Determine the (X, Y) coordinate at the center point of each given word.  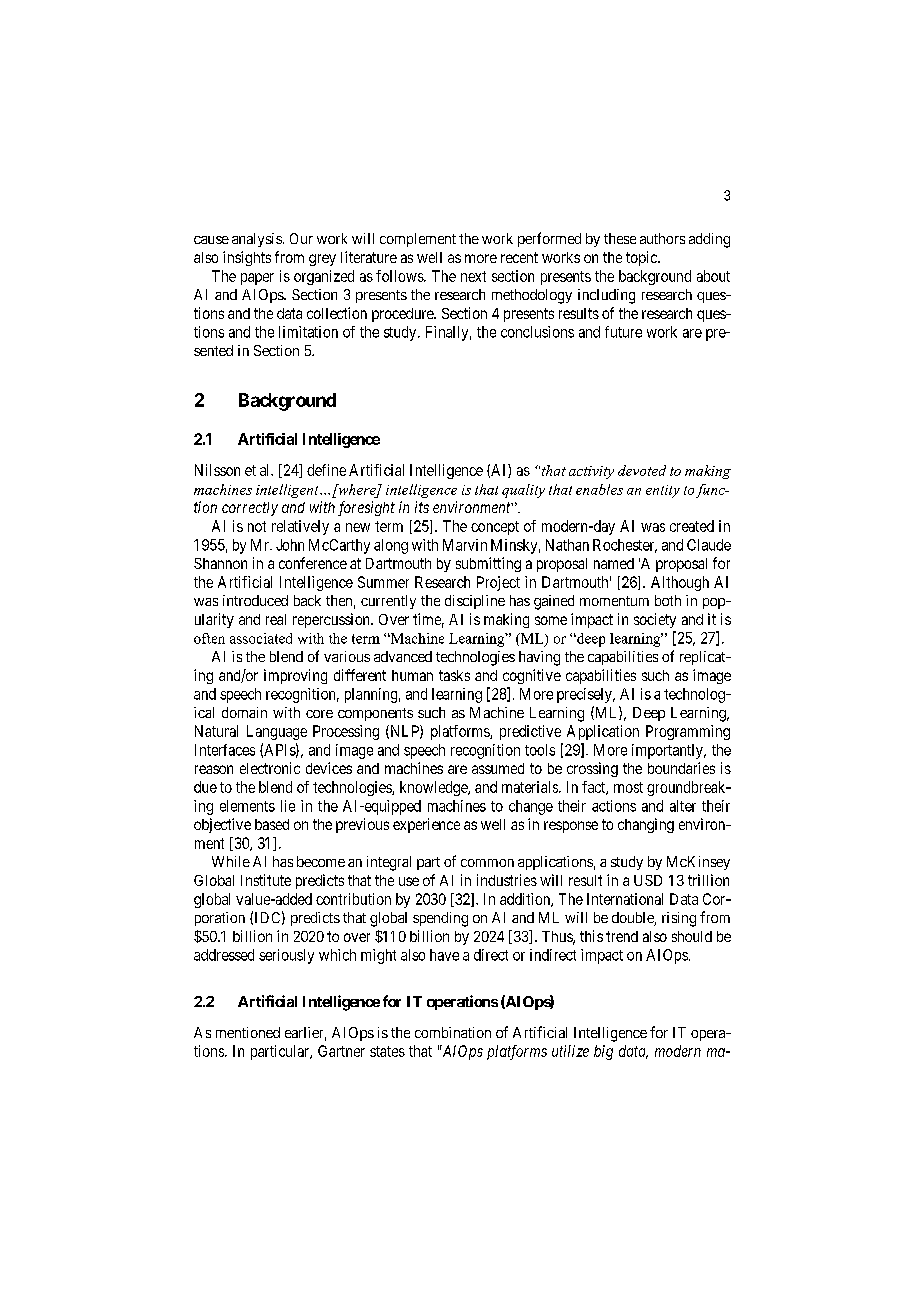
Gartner (341, 1051)
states (387, 1051)
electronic (270, 768)
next (473, 276)
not (257, 526)
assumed (498, 768)
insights (247, 258)
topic (642, 258)
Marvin (465, 545)
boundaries (681, 768)
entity (663, 491)
